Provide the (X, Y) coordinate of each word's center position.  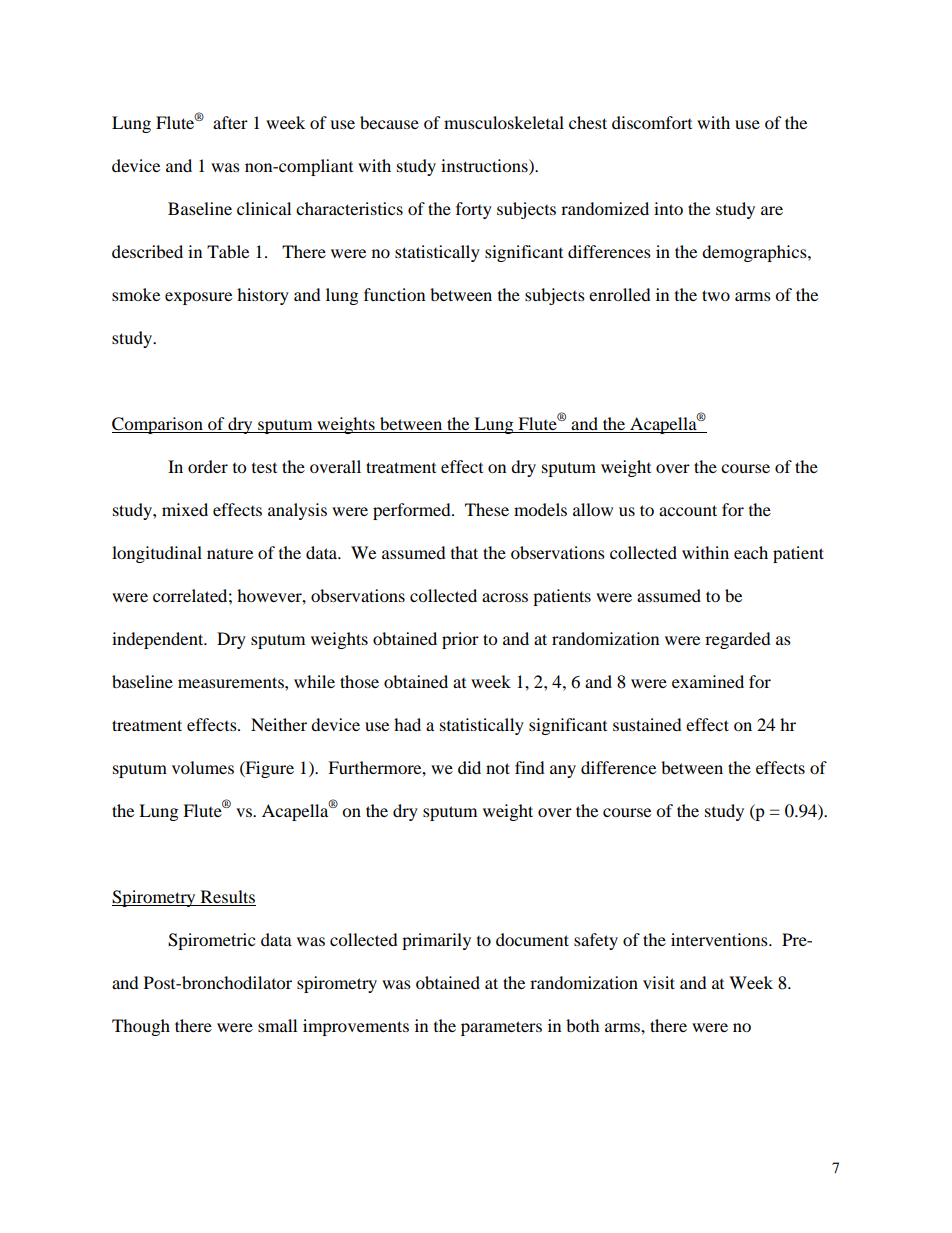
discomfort (652, 122)
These (487, 509)
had (407, 724)
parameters (501, 1028)
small (277, 1025)
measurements (232, 682)
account (688, 510)
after (230, 122)
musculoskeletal (504, 122)
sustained (647, 724)
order (208, 466)
